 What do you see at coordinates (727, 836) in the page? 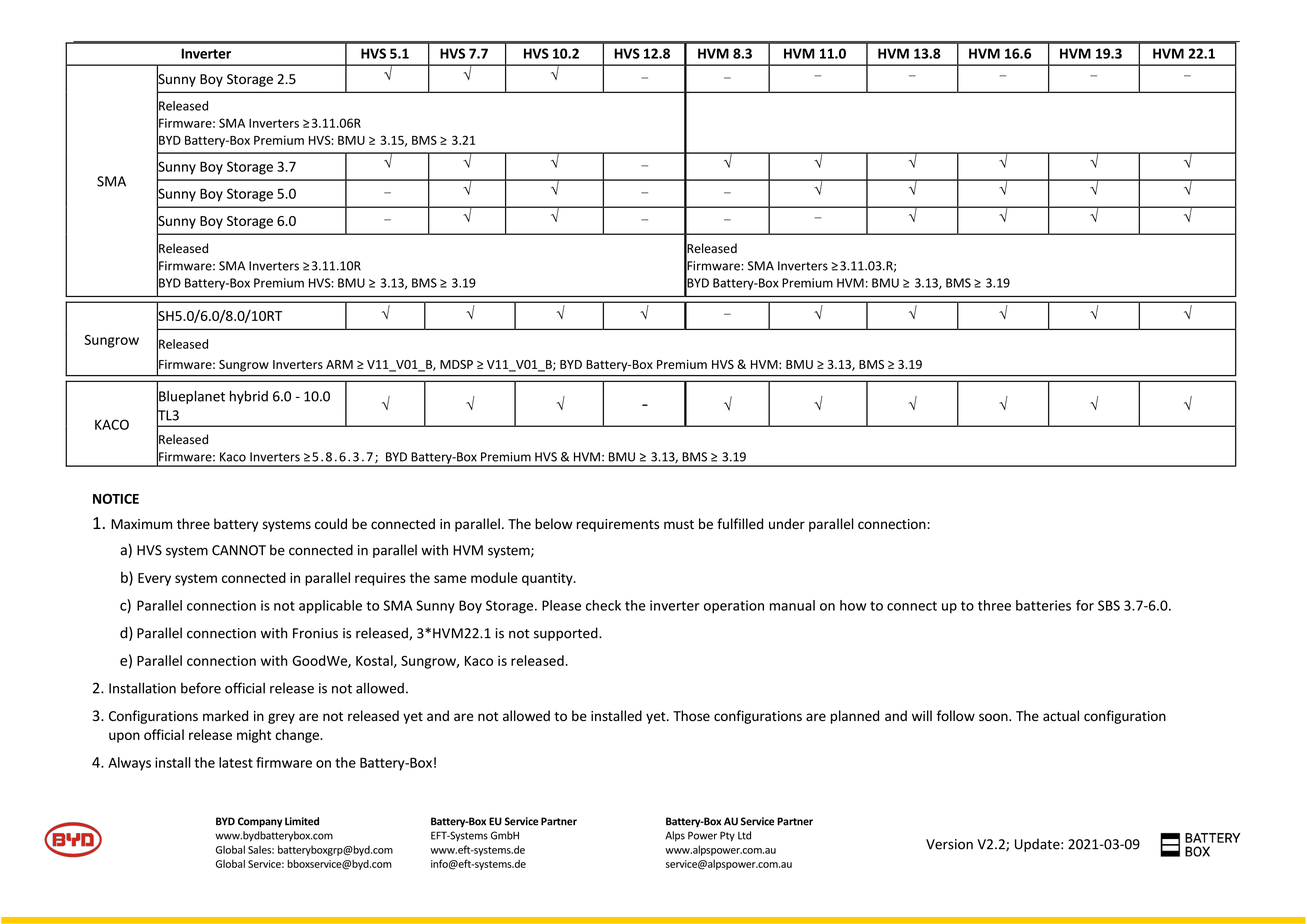
I see `Pty` at bounding box center [727, 836].
